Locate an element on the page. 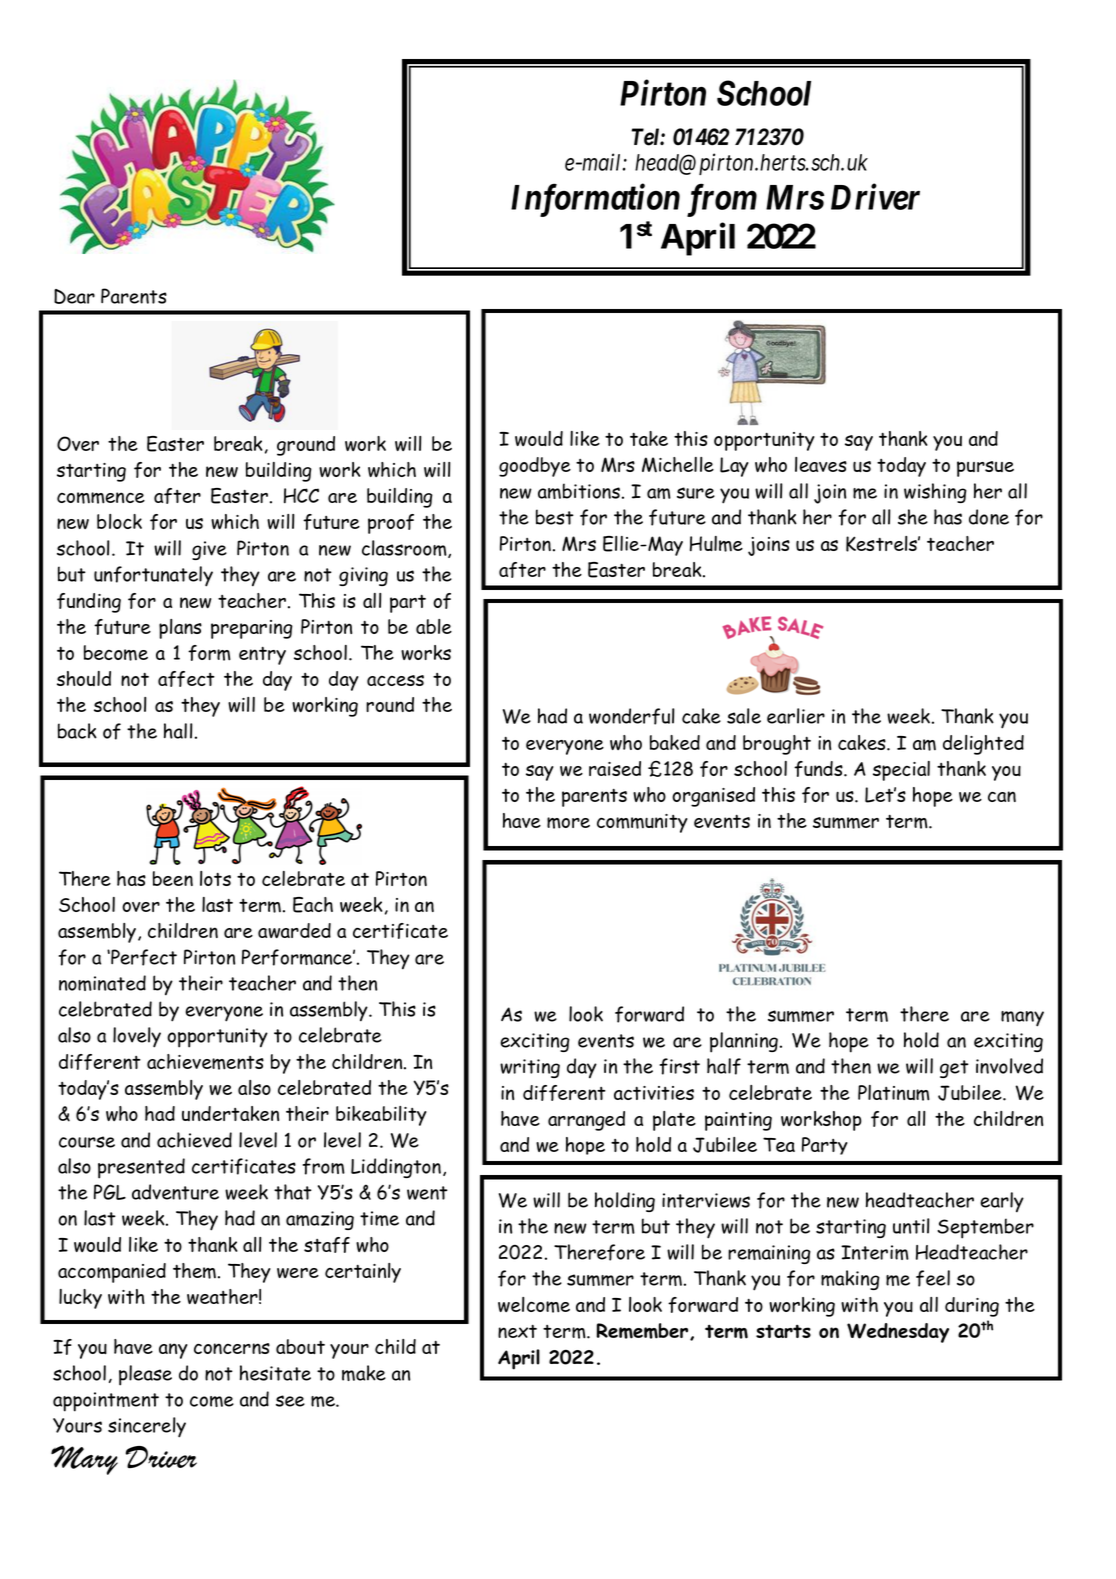  writing is located at coordinates (530, 1068).
